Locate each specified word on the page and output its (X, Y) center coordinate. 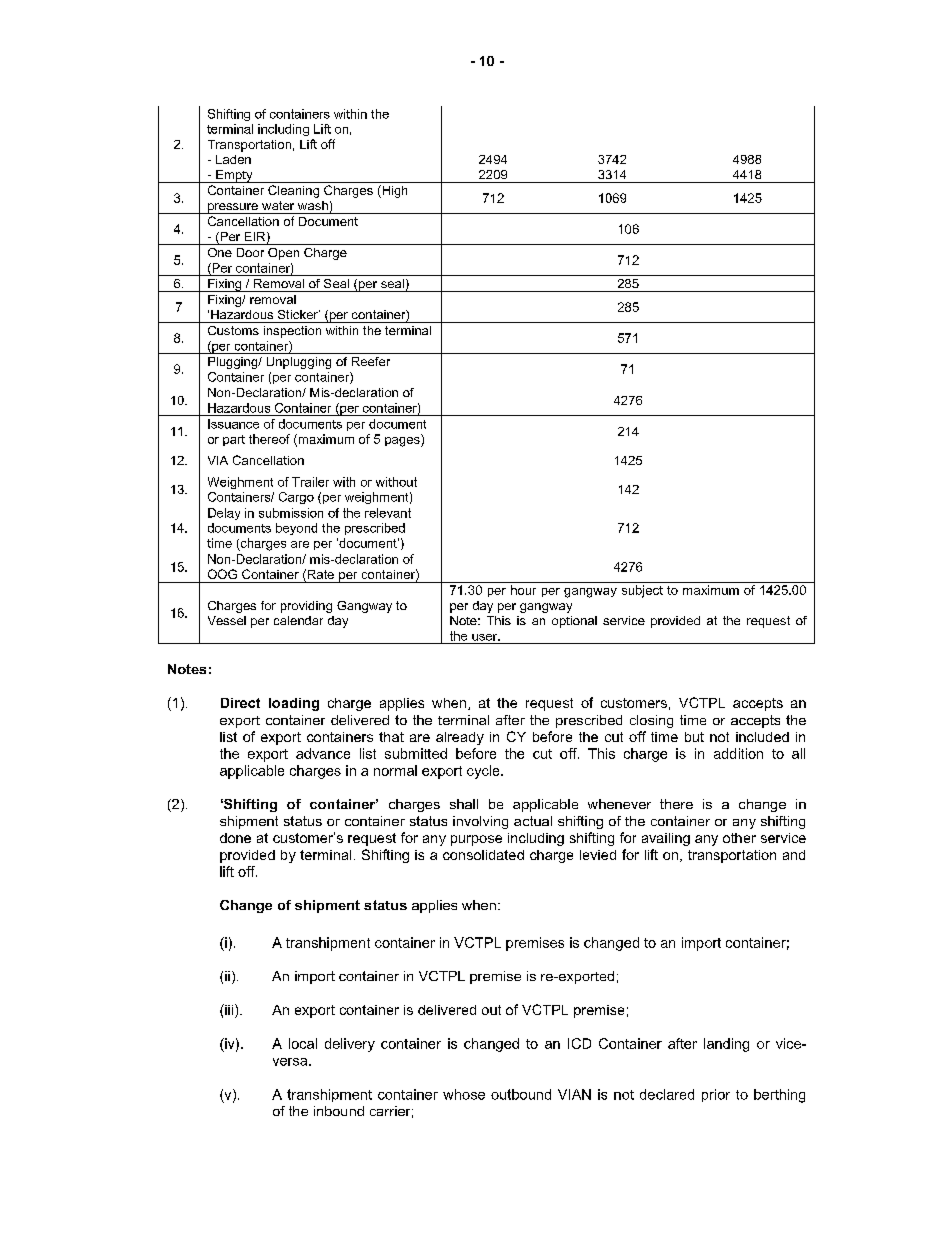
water (278, 205)
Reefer (371, 361)
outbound (521, 1094)
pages (403, 440)
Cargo (296, 498)
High (393, 191)
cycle (484, 772)
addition (738, 753)
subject (642, 591)
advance (323, 753)
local (303, 1043)
